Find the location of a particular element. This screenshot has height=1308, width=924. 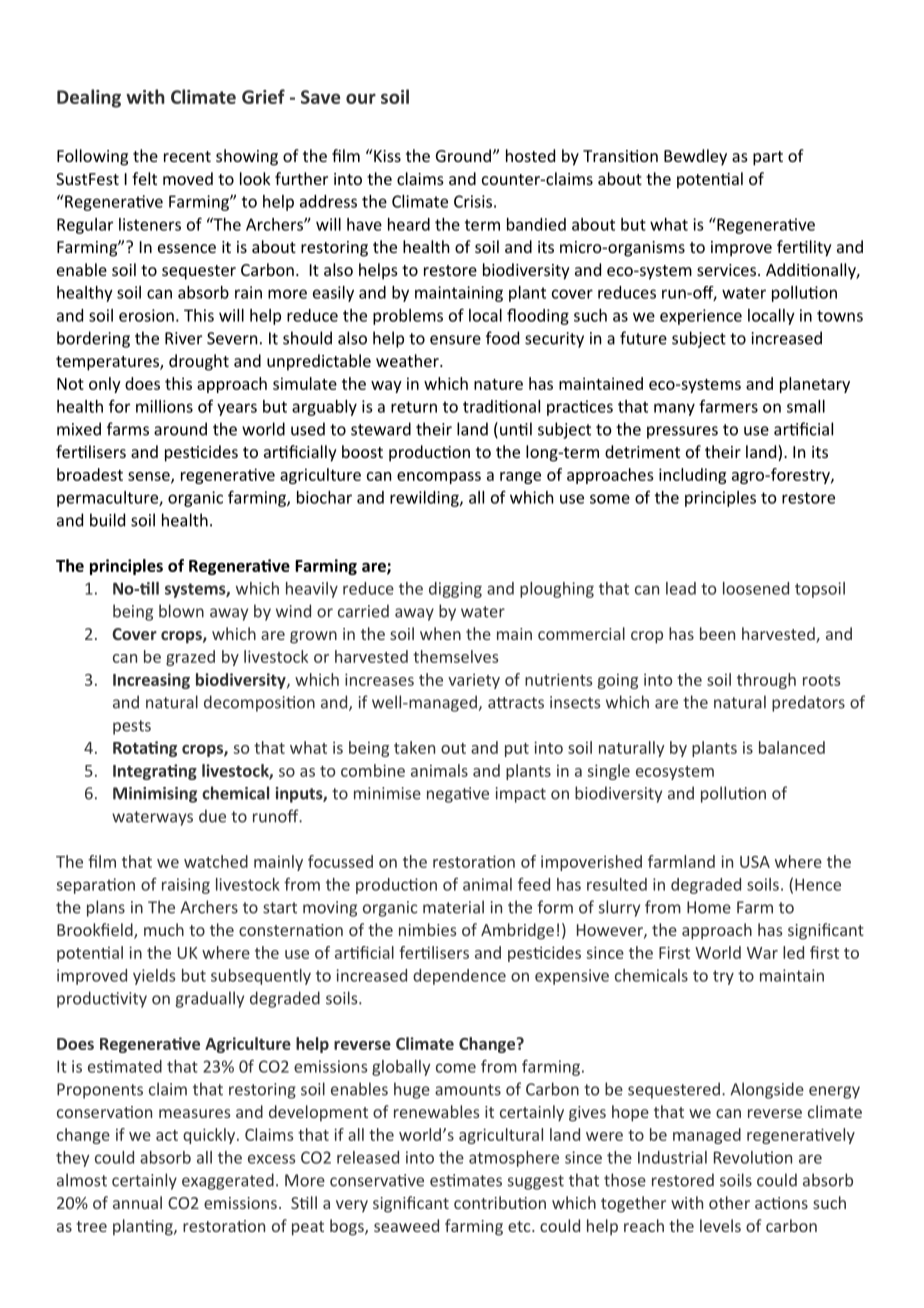

small is located at coordinates (806, 406).
